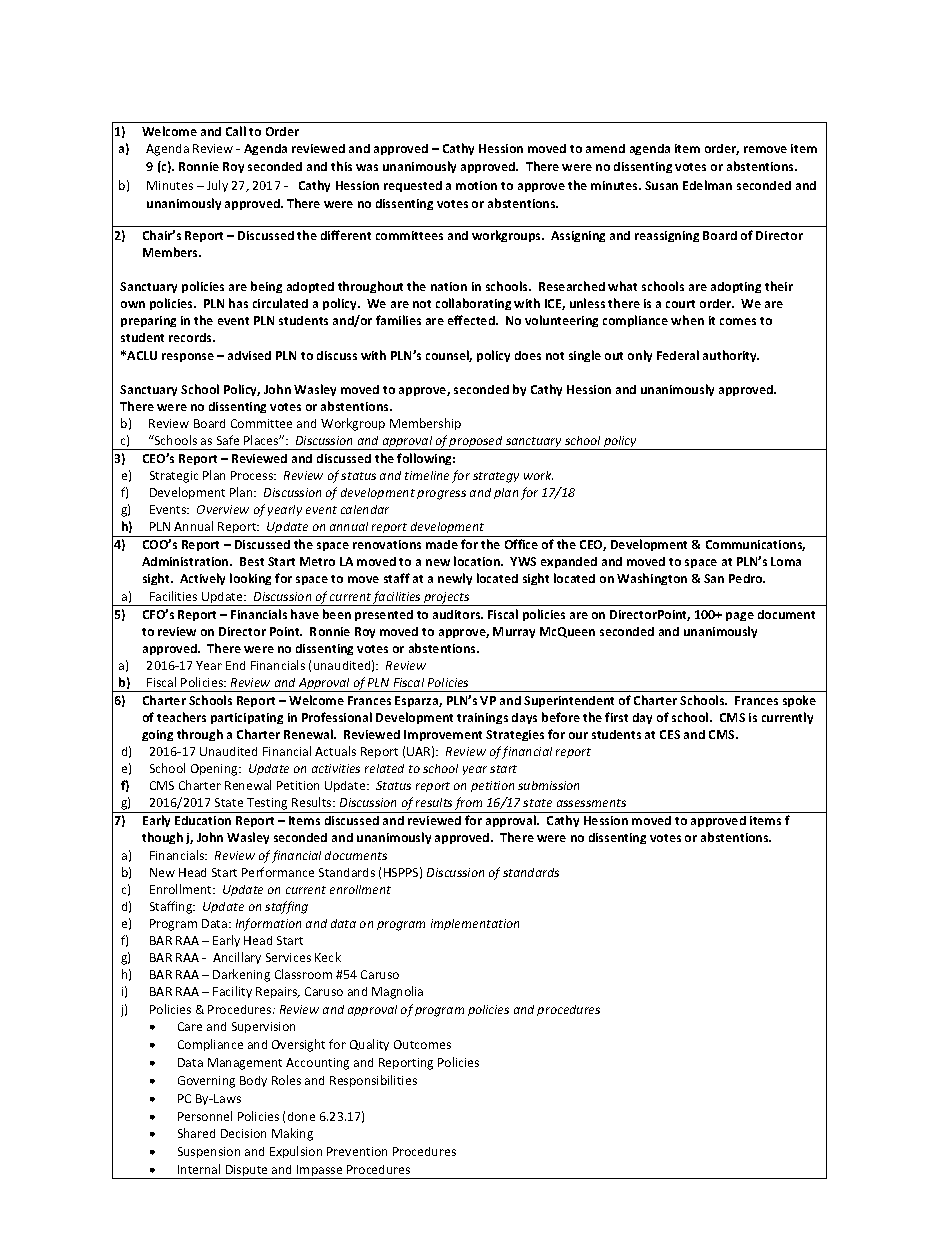  I want to click on page, so click(740, 616).
